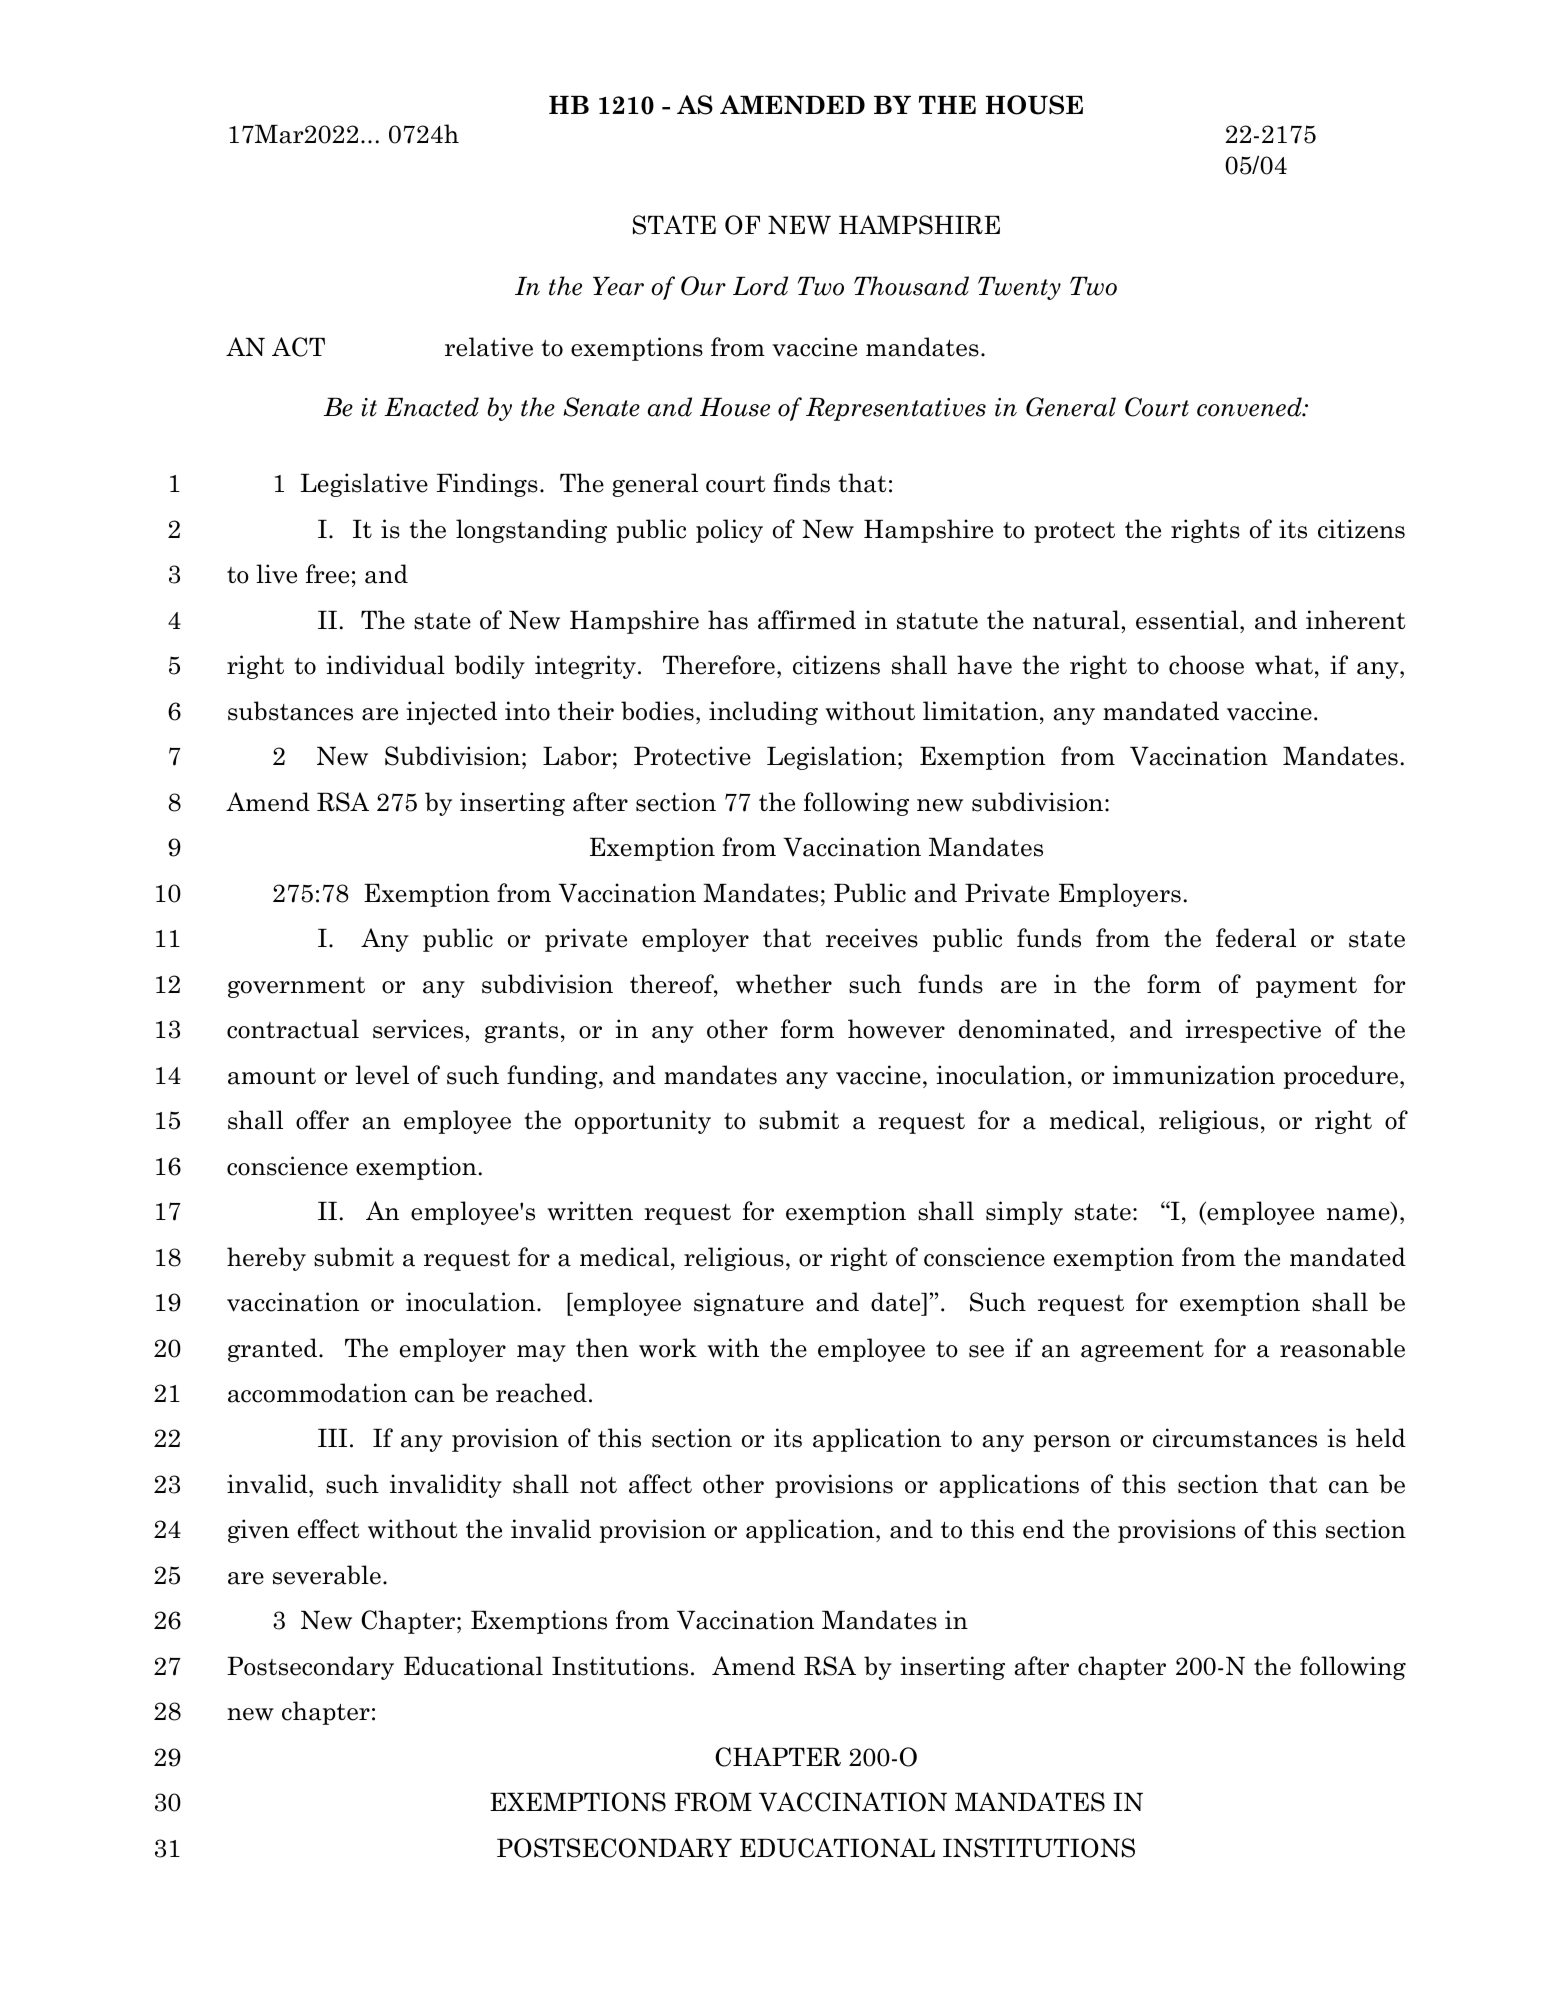  I want to click on what, so click(1284, 665).
